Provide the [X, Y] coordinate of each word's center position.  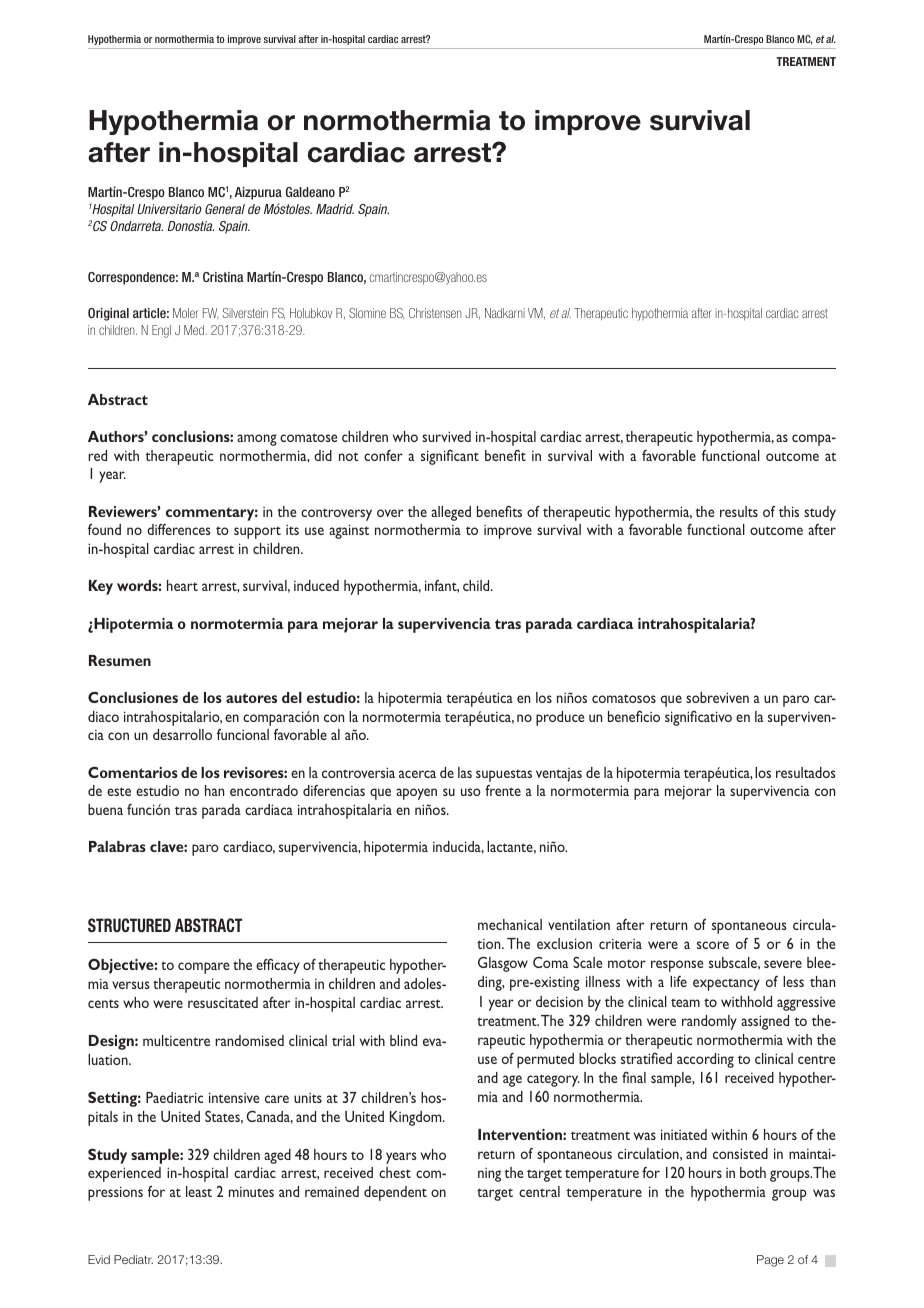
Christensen [435, 313]
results [739, 511]
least [199, 1191]
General [225, 209]
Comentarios [133, 772]
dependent [395, 1193]
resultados [805, 772]
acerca [417, 774]
